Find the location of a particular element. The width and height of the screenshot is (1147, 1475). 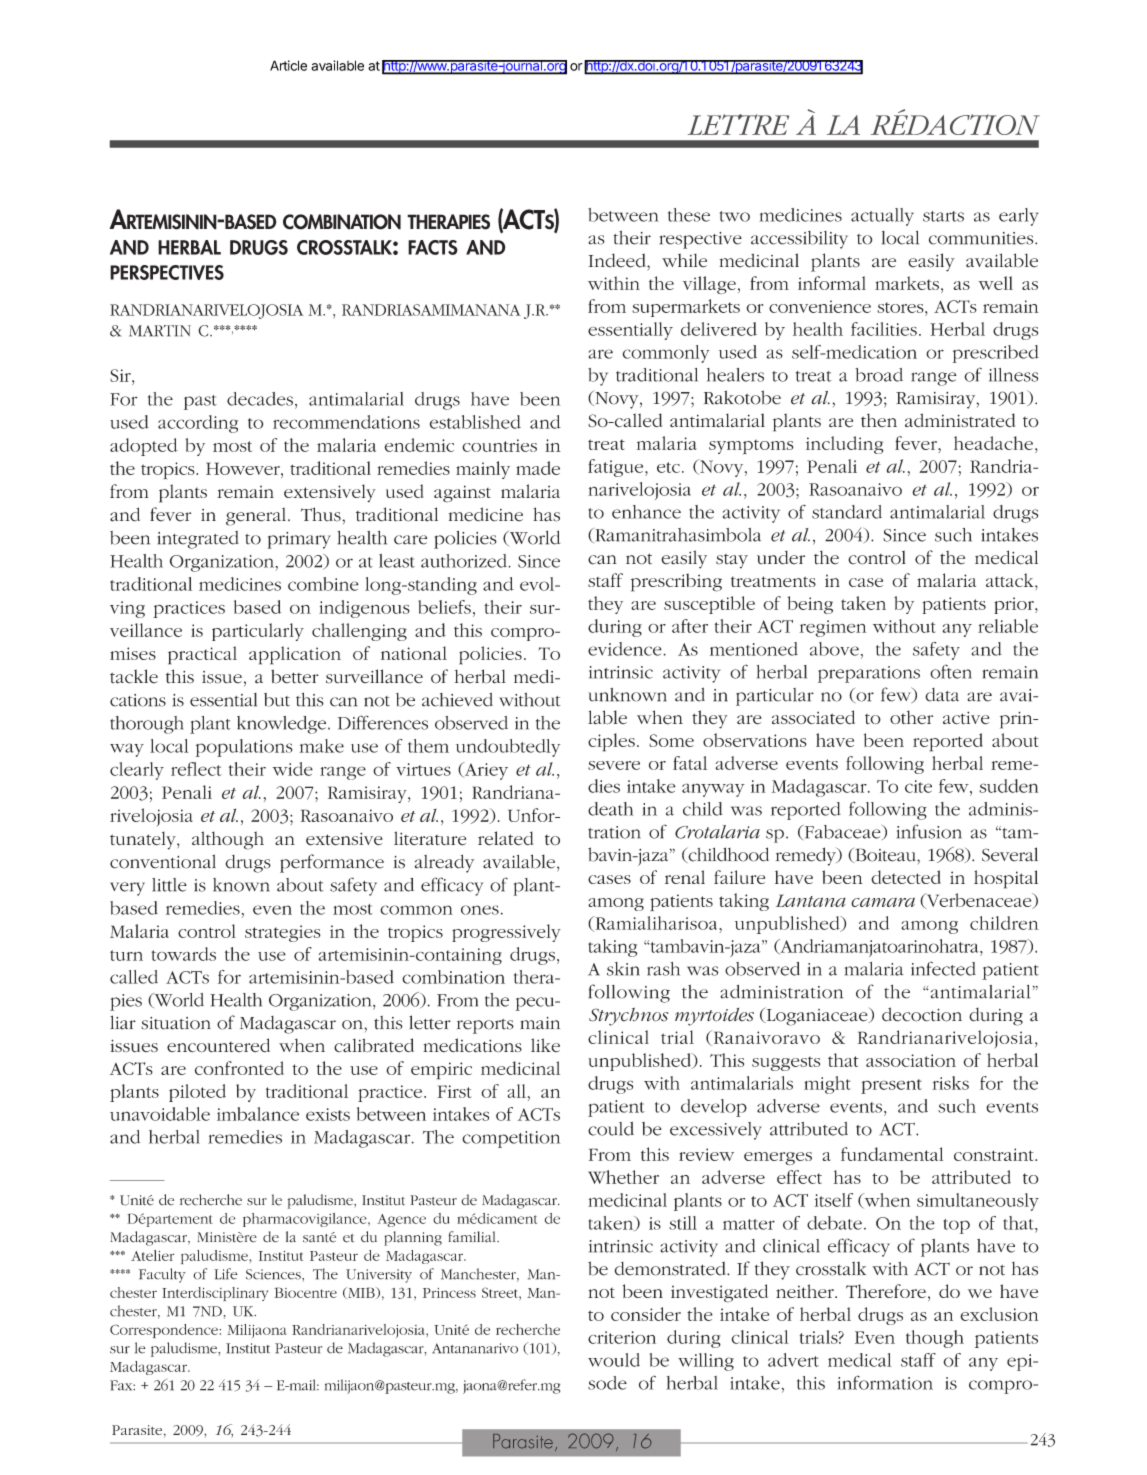

regimen is located at coordinates (833, 628).
